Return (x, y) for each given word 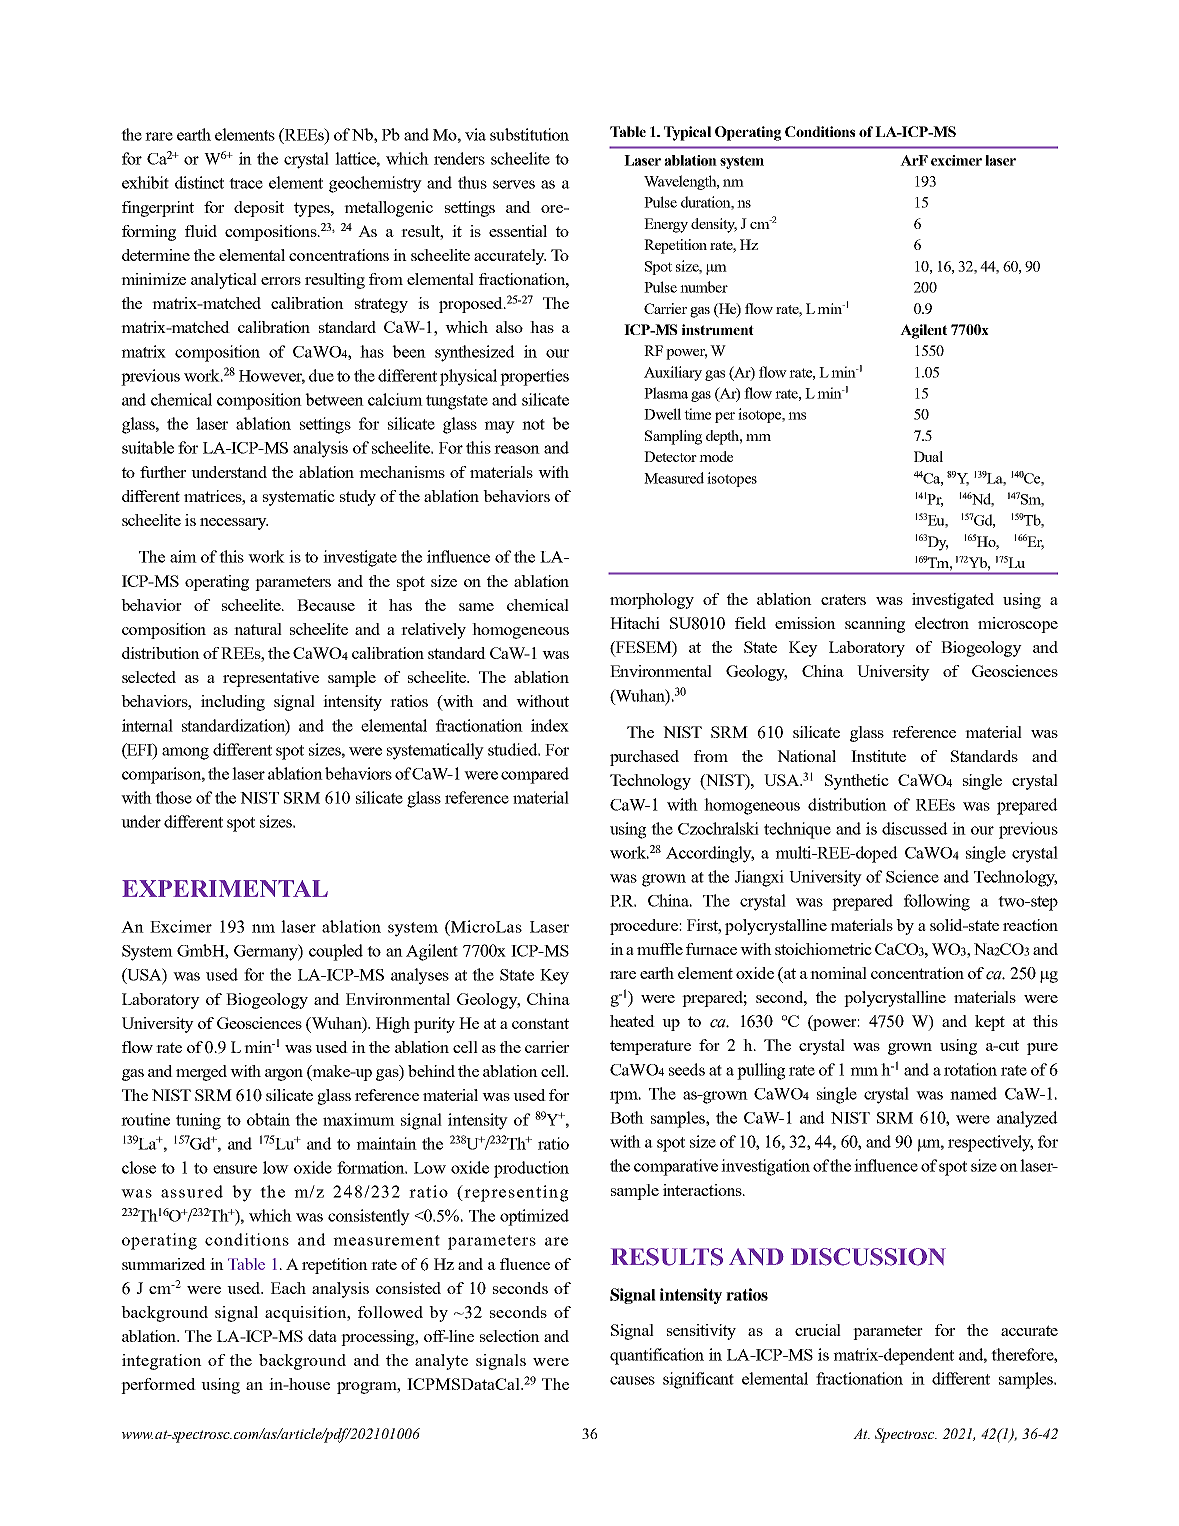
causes (632, 1380)
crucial (818, 1330)
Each (288, 1288)
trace (246, 183)
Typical (687, 133)
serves (514, 184)
